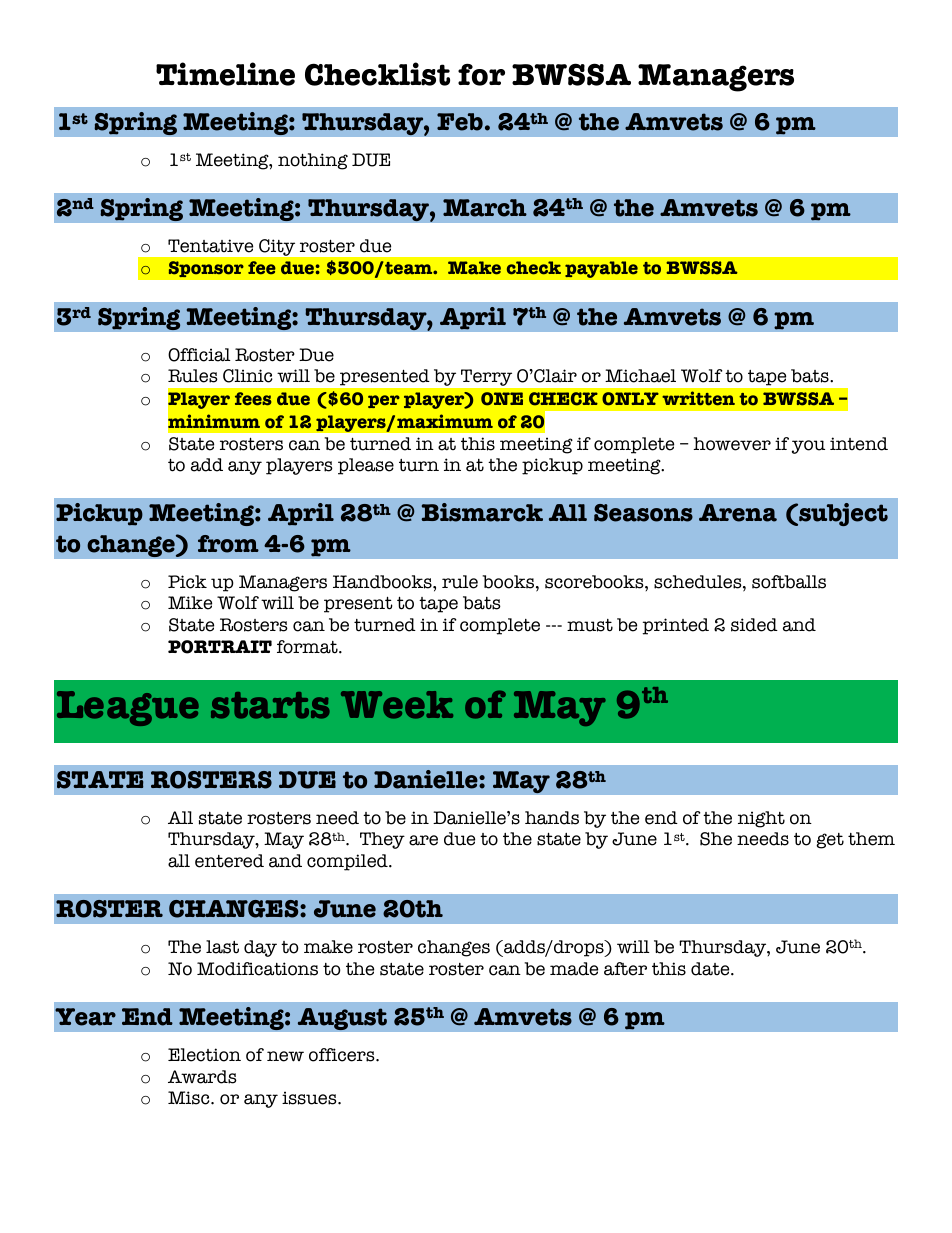  I want to click on Feb, so click(460, 122).
